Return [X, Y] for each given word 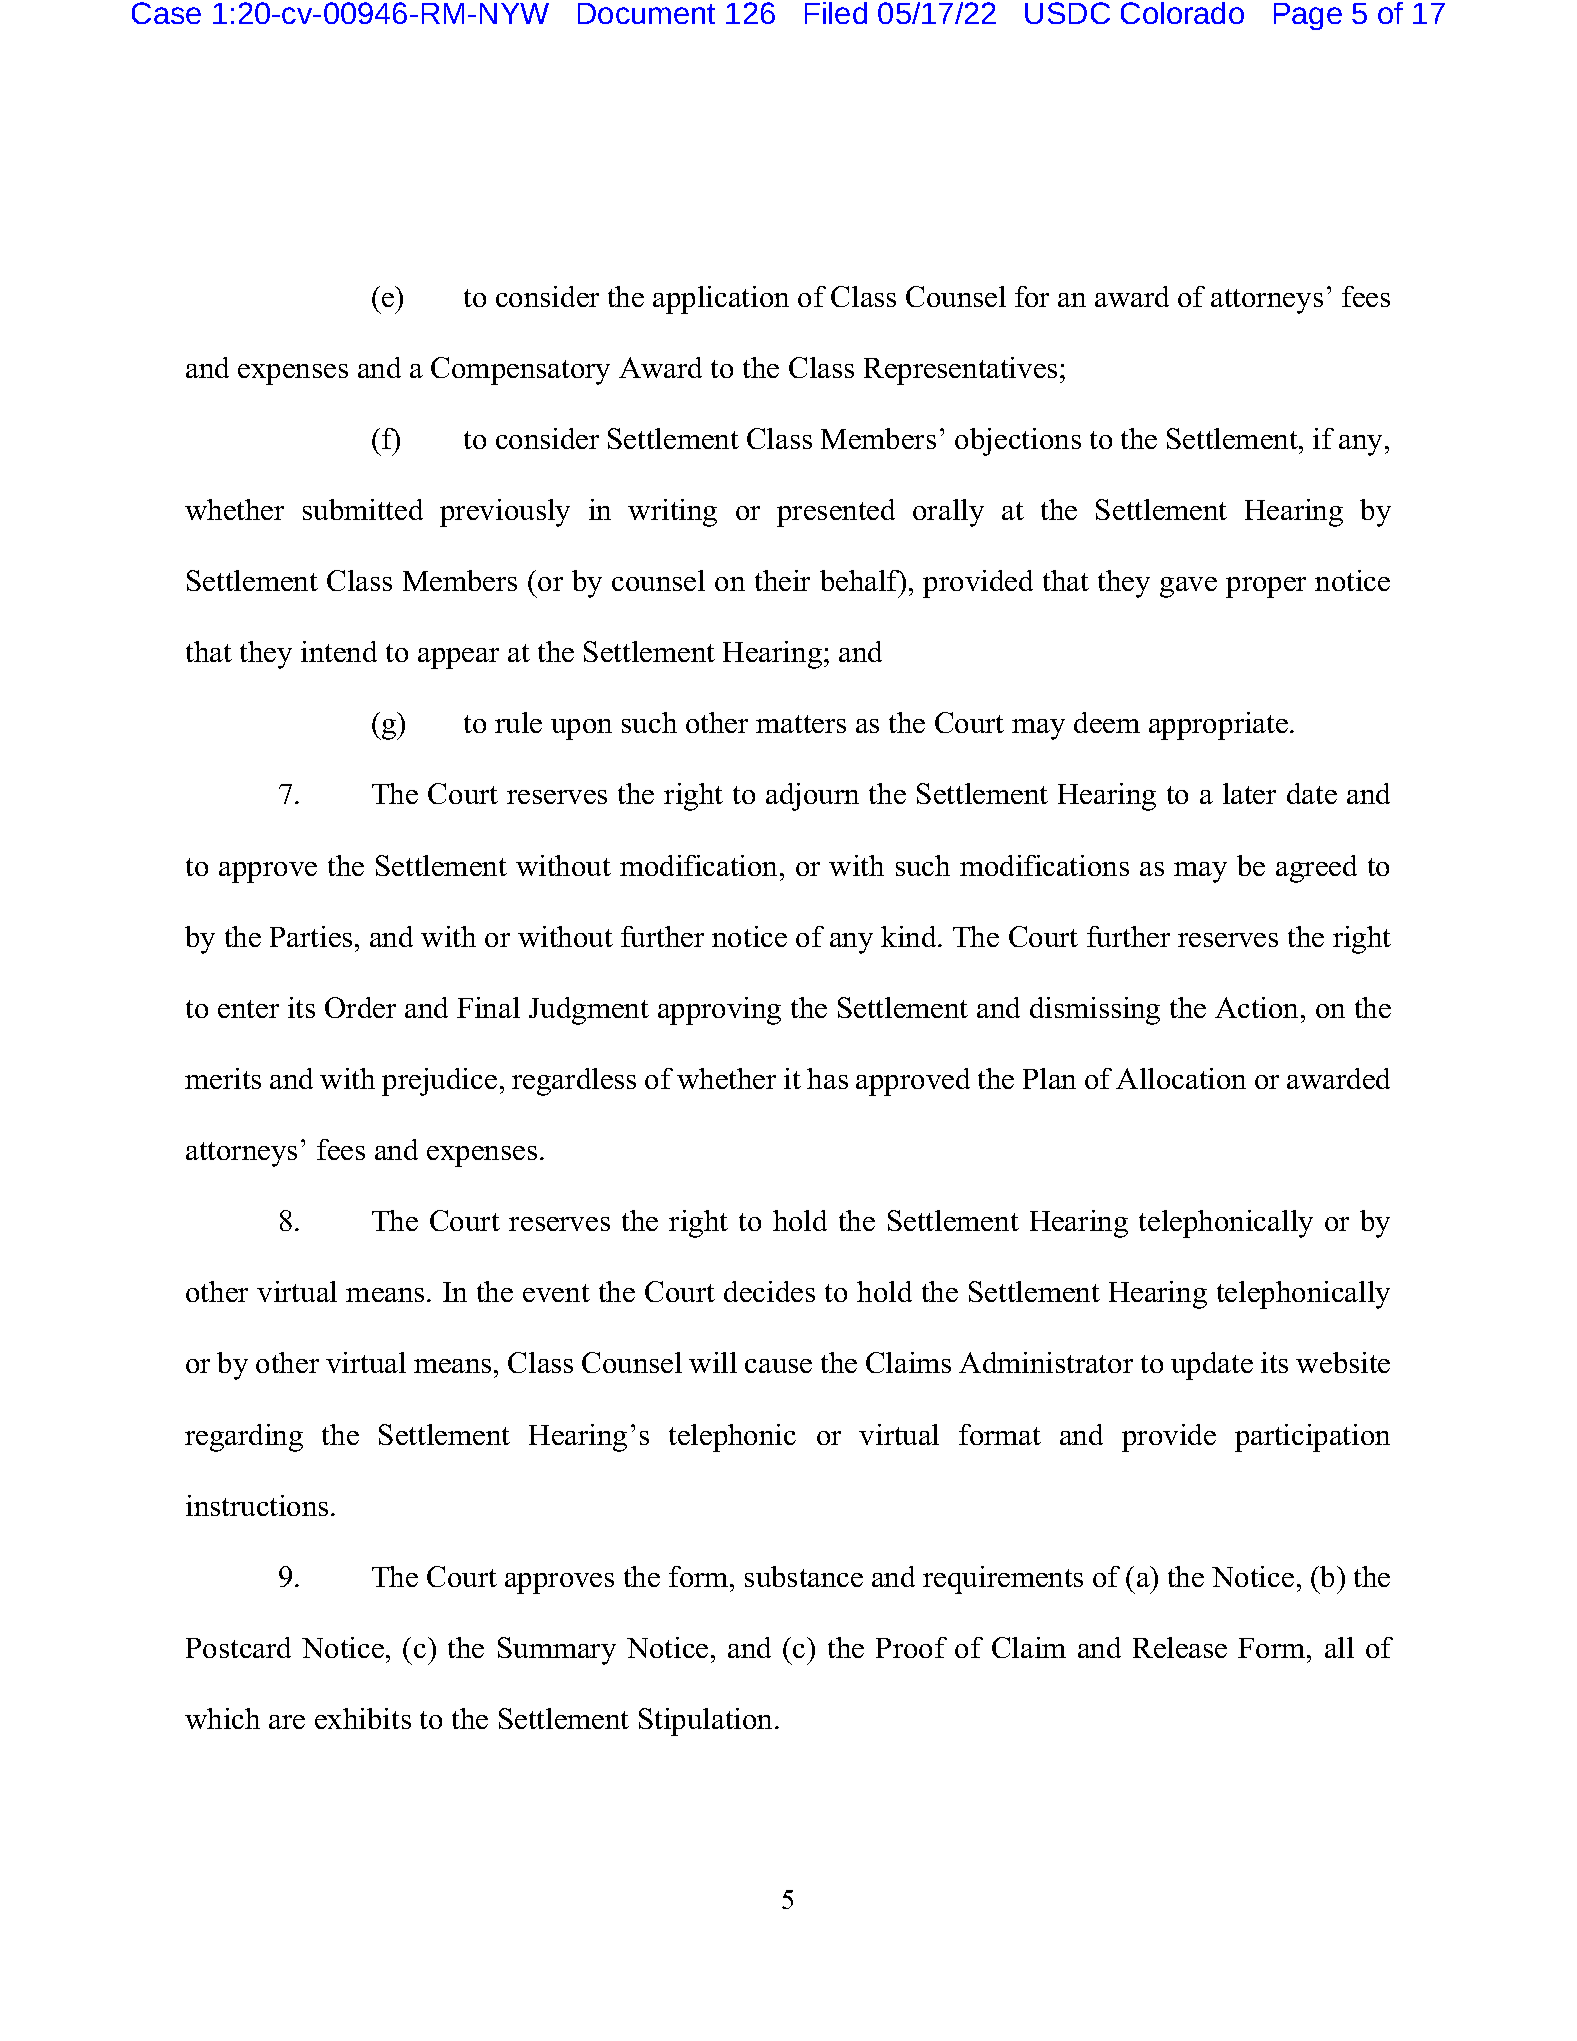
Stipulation [707, 1722]
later [1249, 793]
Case [166, 13]
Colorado [1182, 13]
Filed [836, 13]
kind [910, 936]
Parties [311, 936]
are [287, 1722]
